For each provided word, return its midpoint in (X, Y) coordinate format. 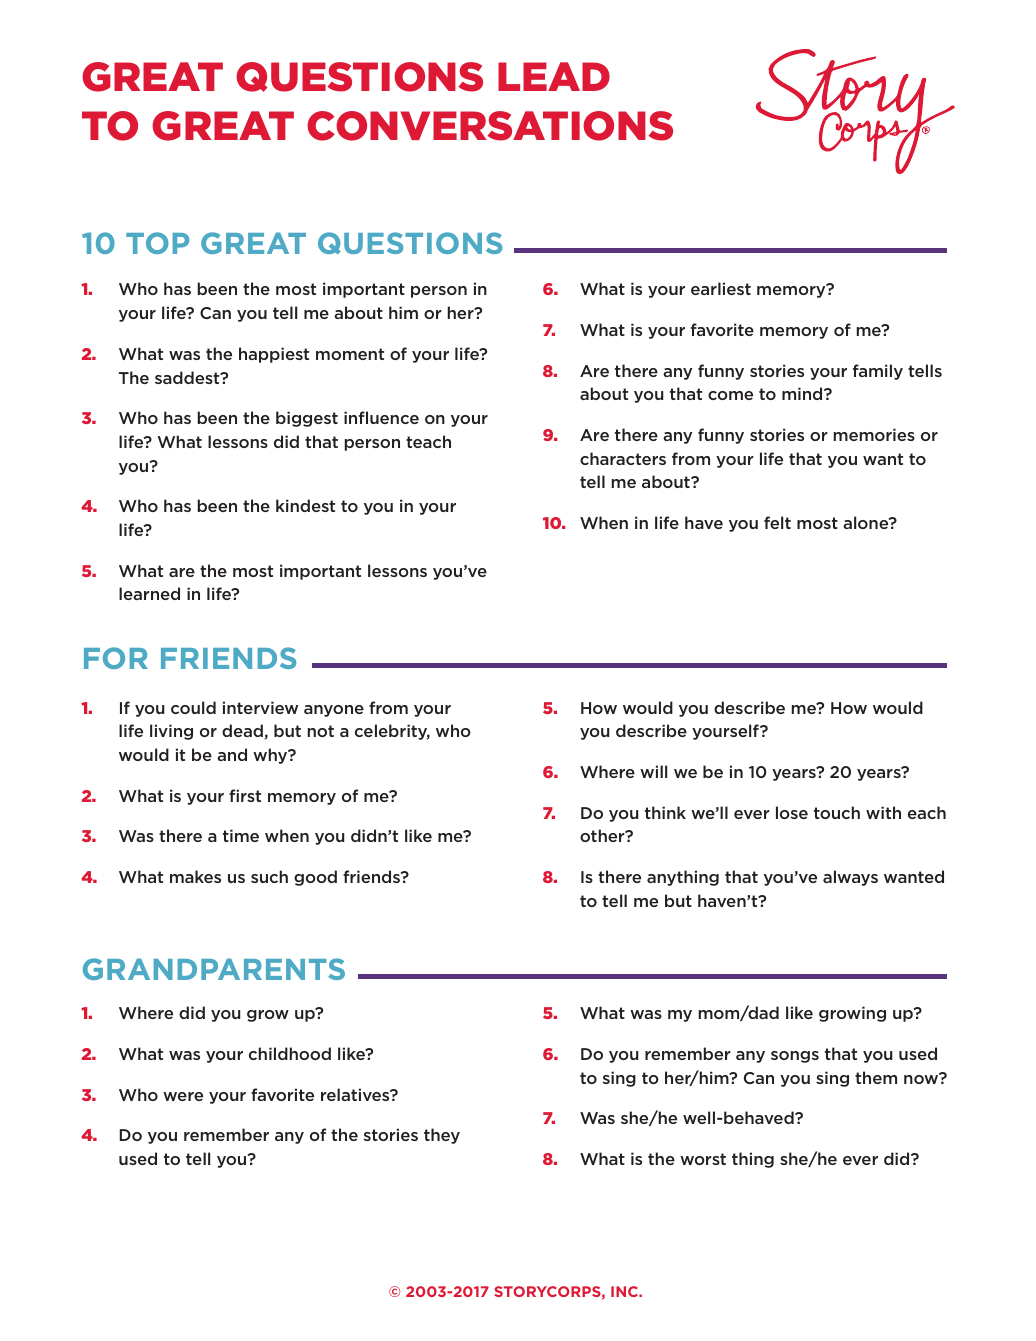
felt (777, 522)
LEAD (554, 76)
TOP (157, 243)
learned (149, 593)
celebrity (392, 732)
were (183, 1096)
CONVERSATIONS (490, 126)
